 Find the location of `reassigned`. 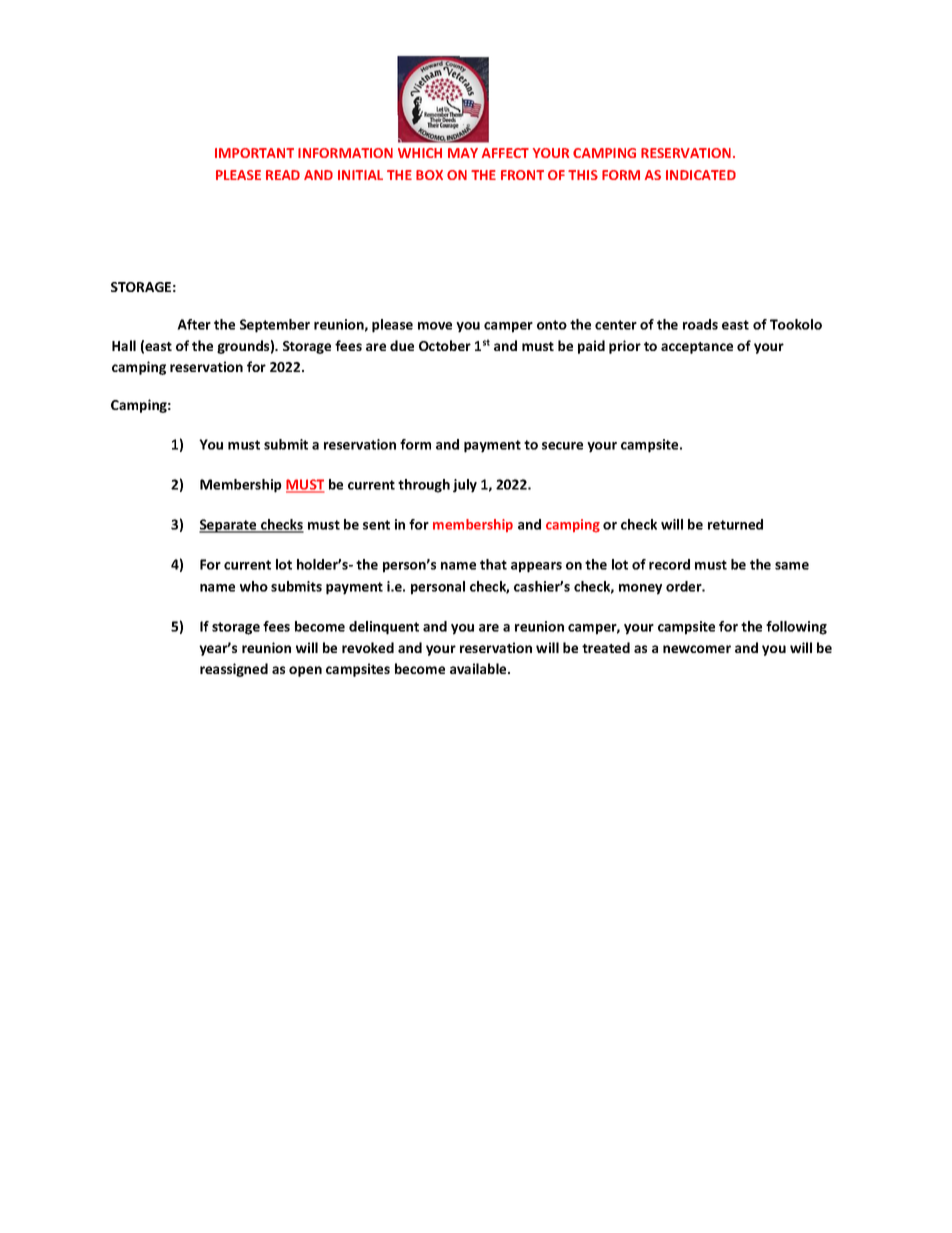

reassigned is located at coordinates (234, 670).
